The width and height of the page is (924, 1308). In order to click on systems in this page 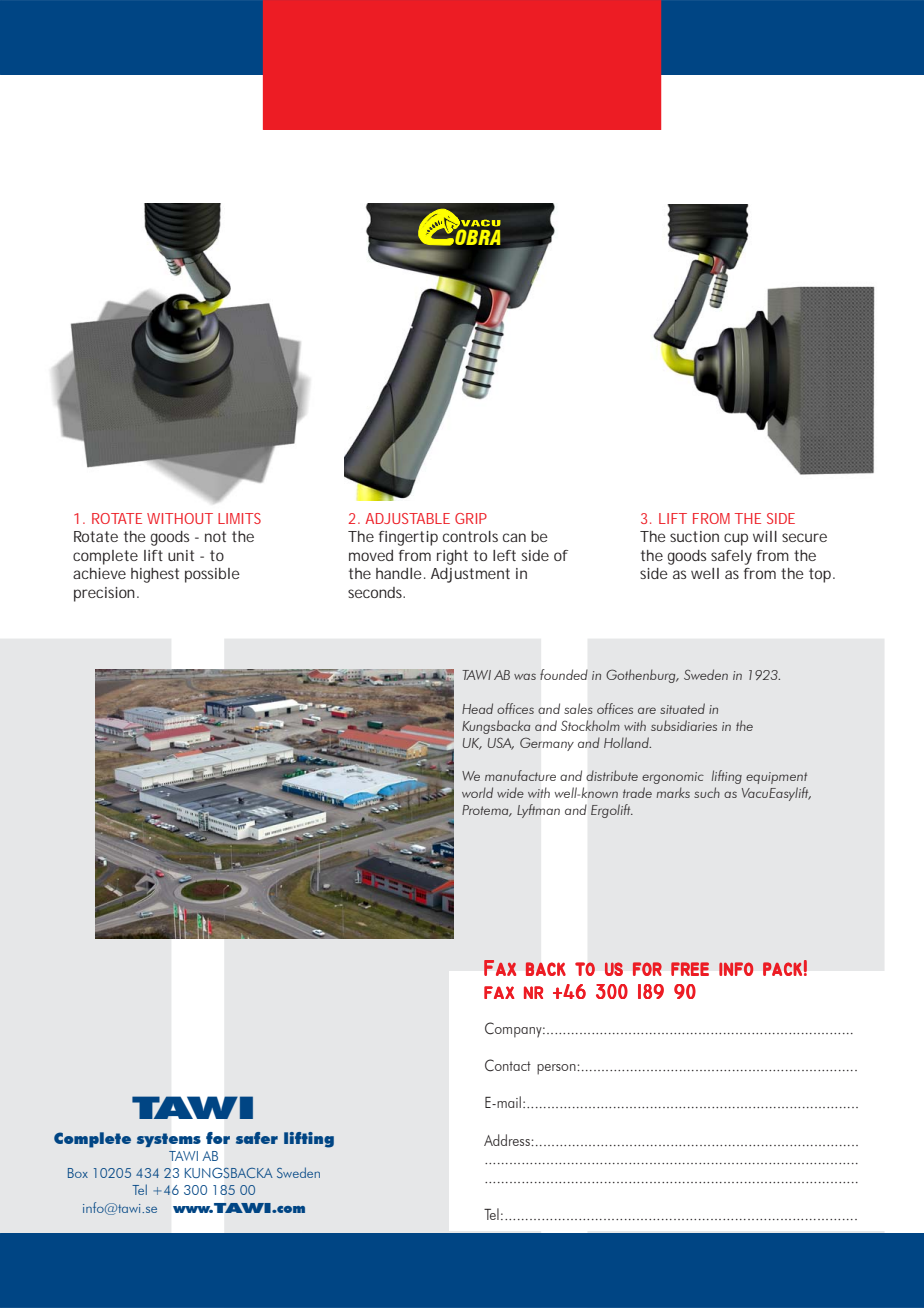, I will do `click(169, 1140)`.
